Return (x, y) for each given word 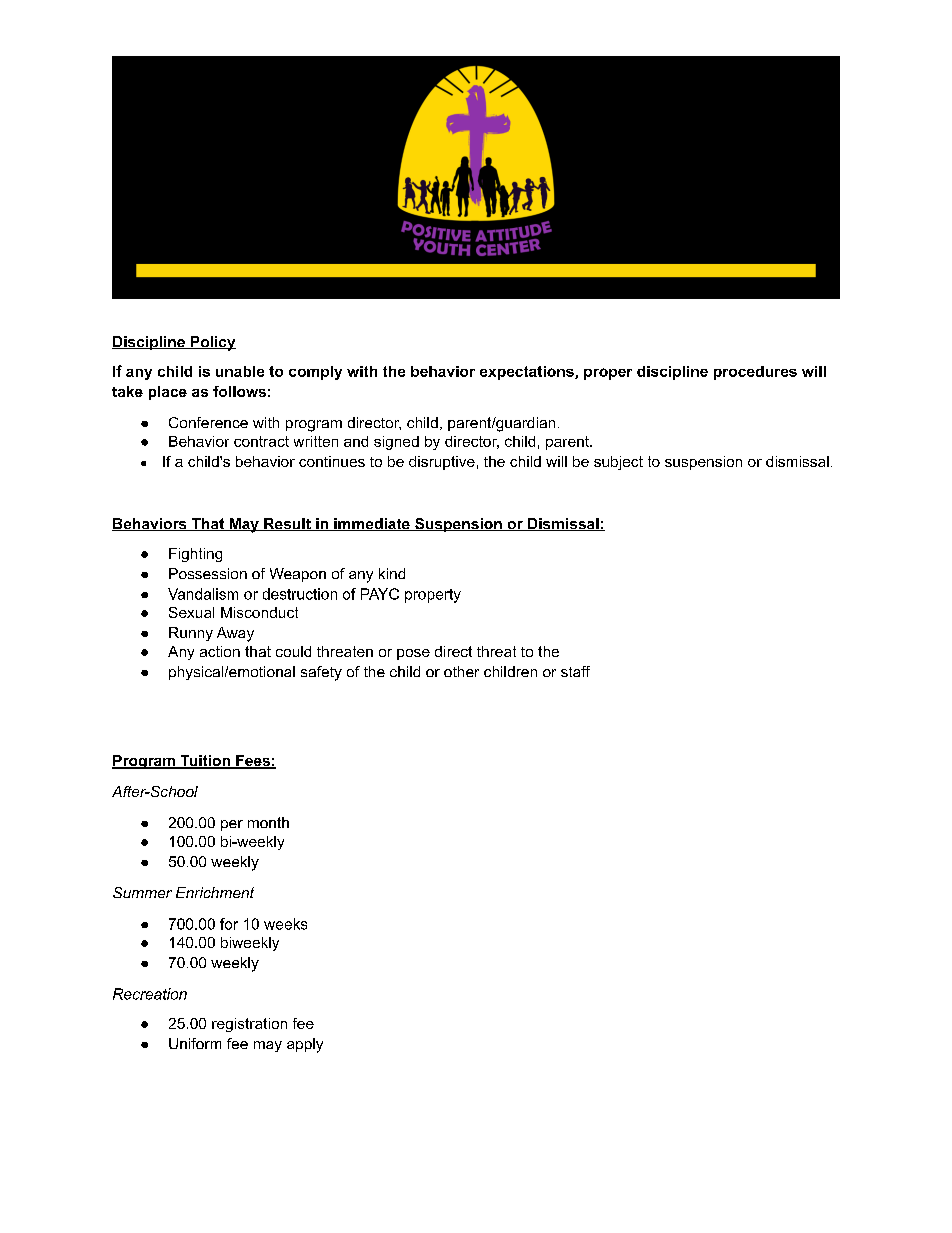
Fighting (195, 555)
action (220, 651)
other (461, 671)
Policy (212, 343)
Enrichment (215, 892)
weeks (285, 924)
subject (618, 463)
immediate (372, 524)
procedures (755, 373)
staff (575, 671)
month (268, 822)
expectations (528, 373)
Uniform (195, 1043)
